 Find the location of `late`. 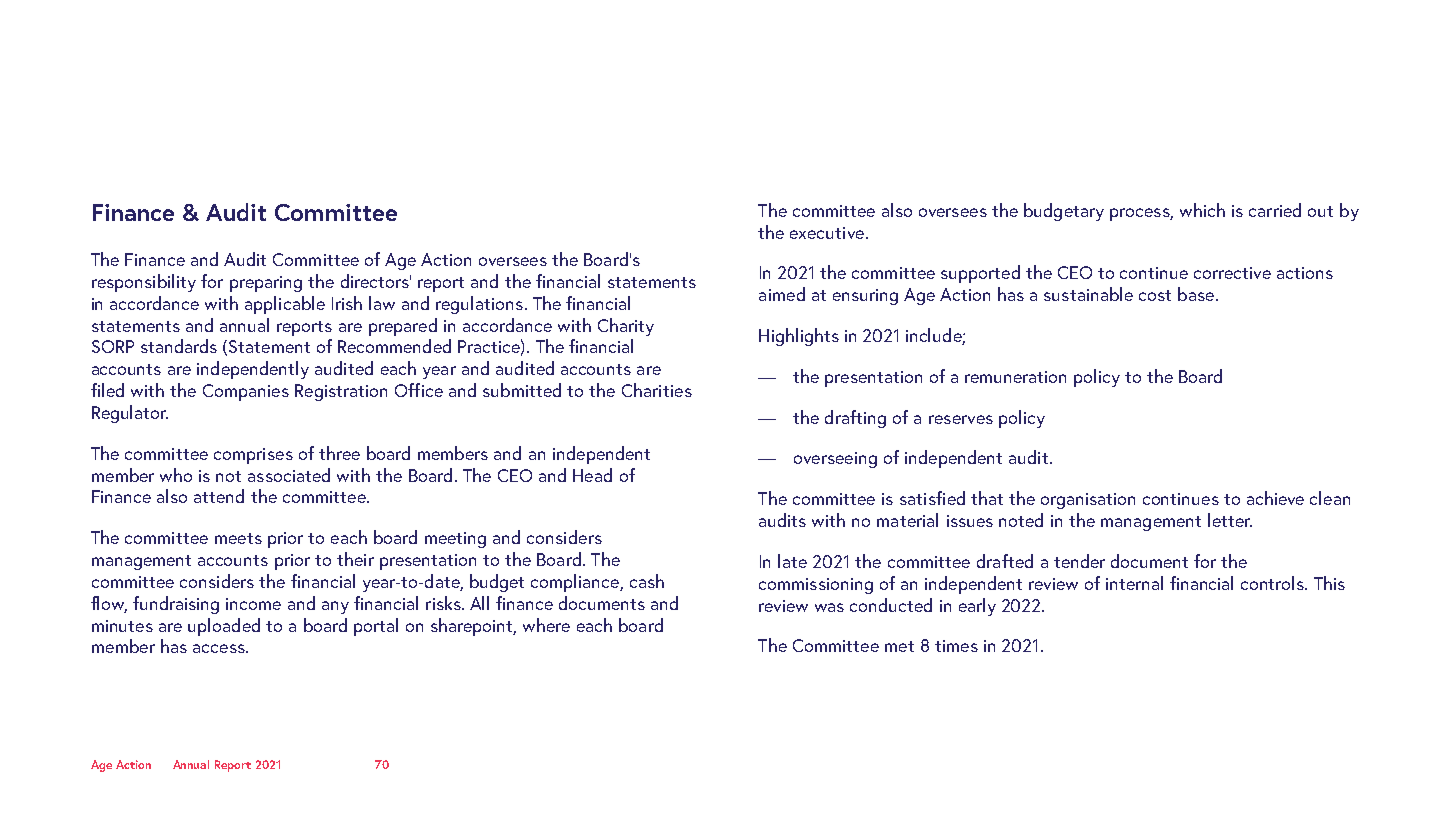

late is located at coordinates (792, 561).
